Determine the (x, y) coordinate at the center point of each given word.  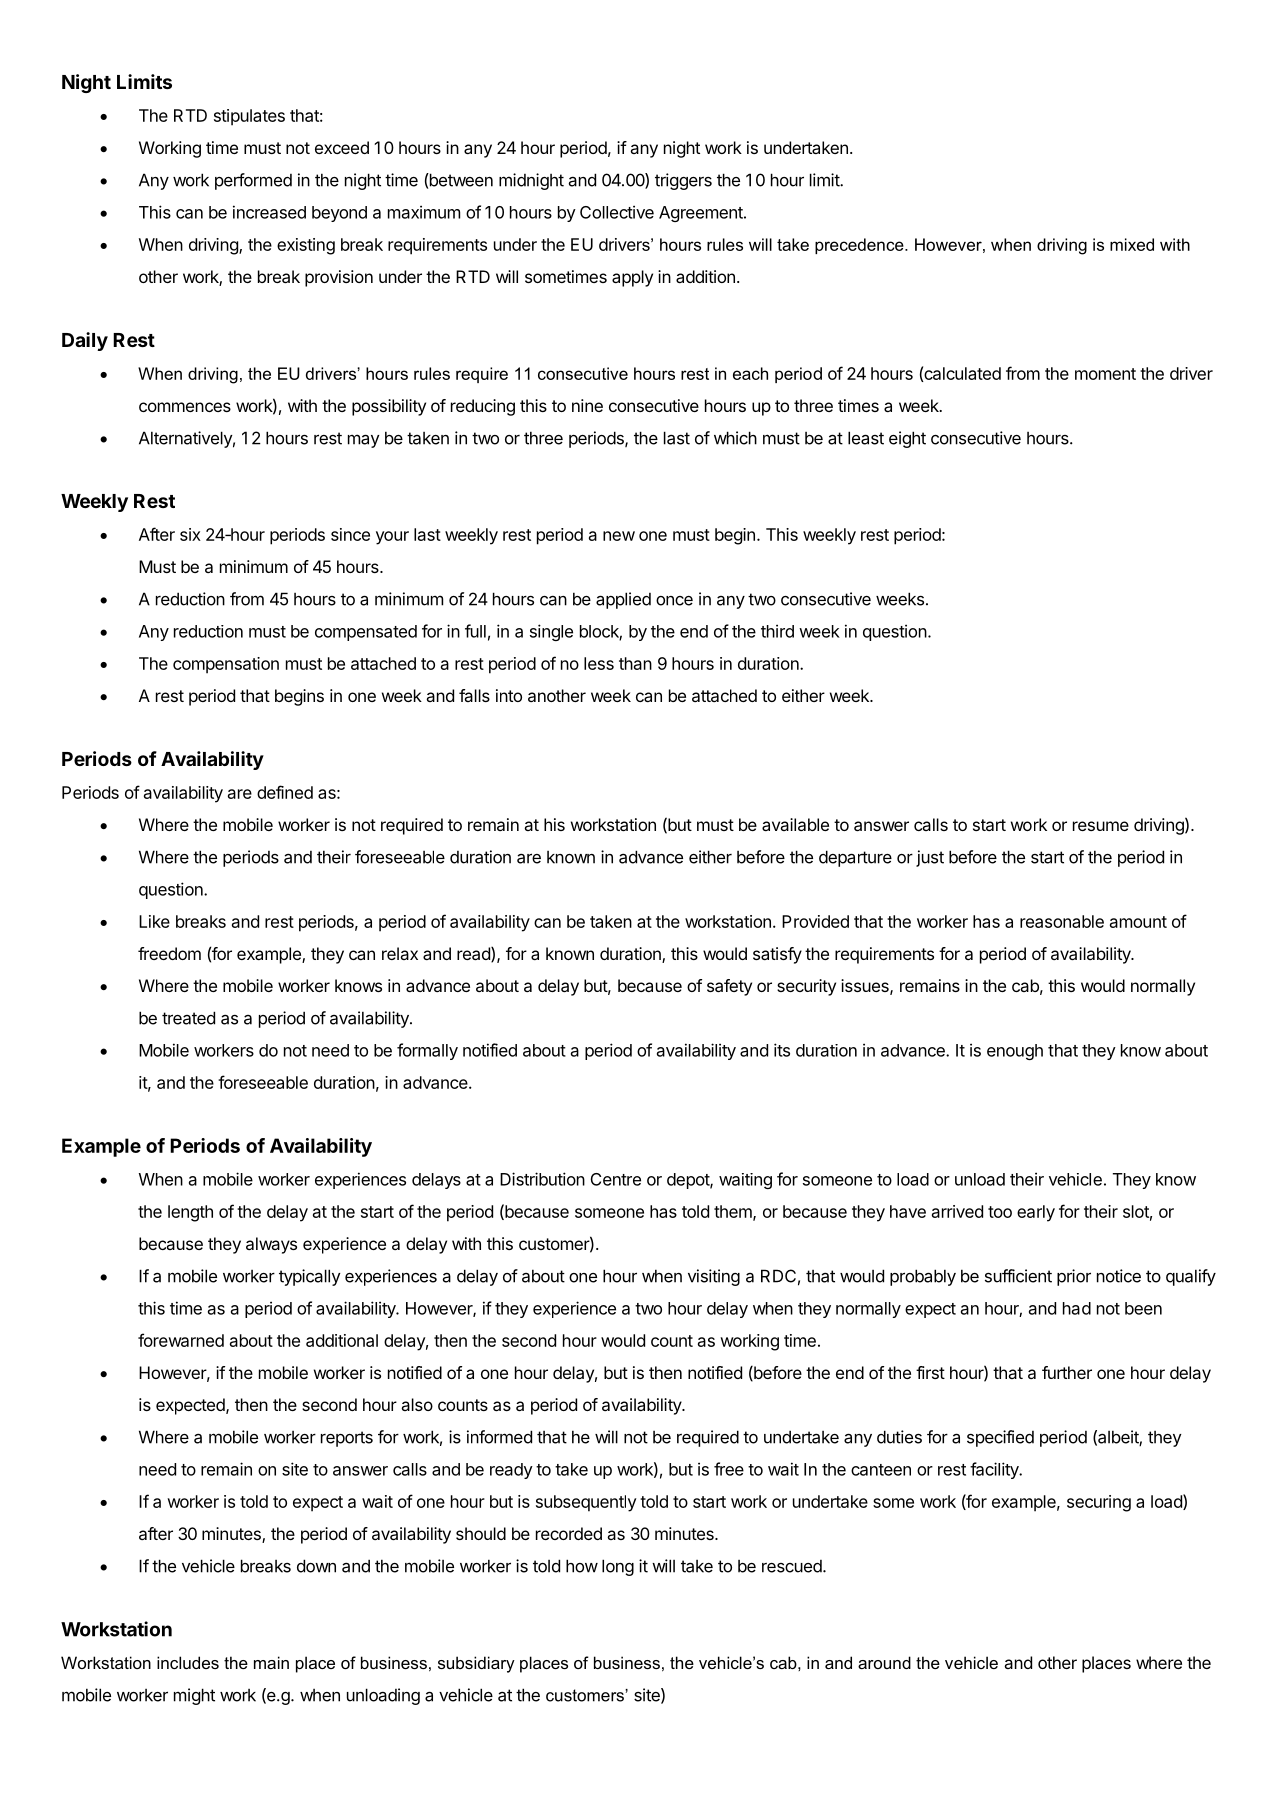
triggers (683, 181)
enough (1015, 1052)
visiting (714, 1277)
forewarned (181, 1340)
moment (1105, 374)
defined (285, 792)
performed (253, 181)
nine (587, 405)
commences (185, 407)
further (1067, 1372)
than (635, 663)
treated (188, 1018)
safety (729, 987)
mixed (1132, 244)
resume (1101, 826)
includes (188, 1662)
